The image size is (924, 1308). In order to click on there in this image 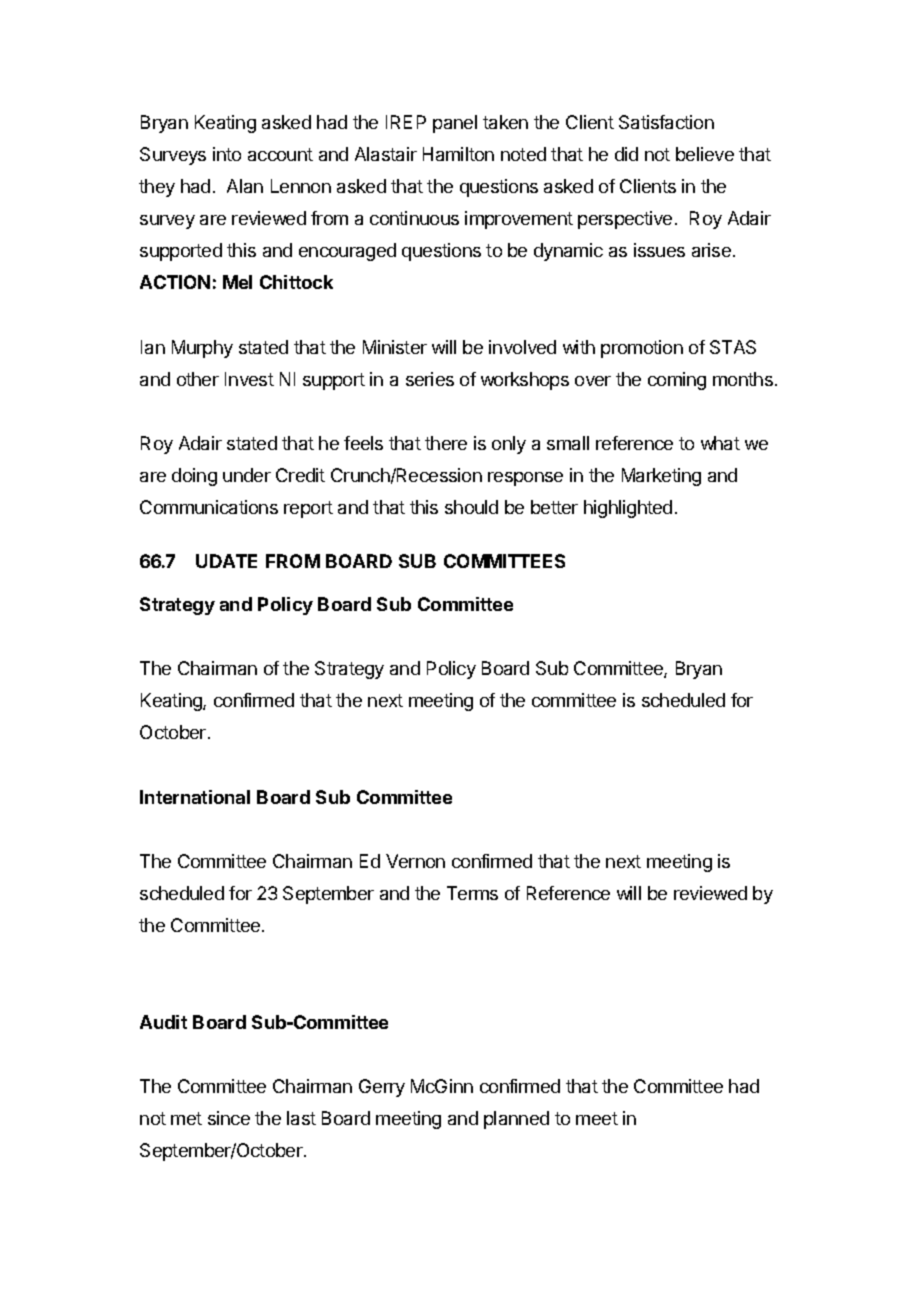, I will do `click(446, 443)`.
